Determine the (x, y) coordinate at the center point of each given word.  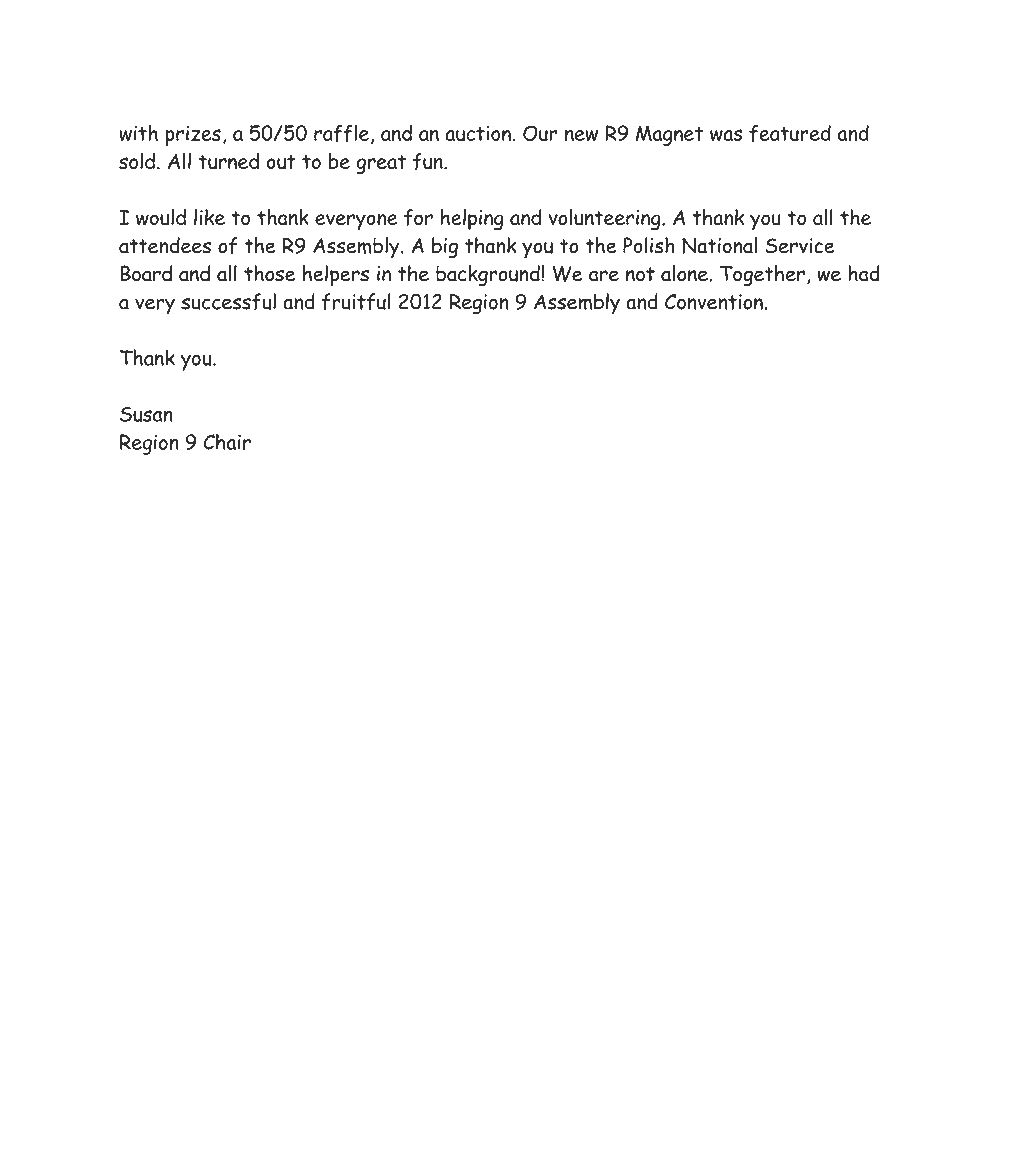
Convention (714, 302)
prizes (193, 136)
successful (228, 302)
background (488, 276)
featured (790, 133)
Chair (227, 441)
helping (472, 220)
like (209, 217)
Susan (146, 414)
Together (762, 276)
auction (478, 133)
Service (800, 246)
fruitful (356, 302)
